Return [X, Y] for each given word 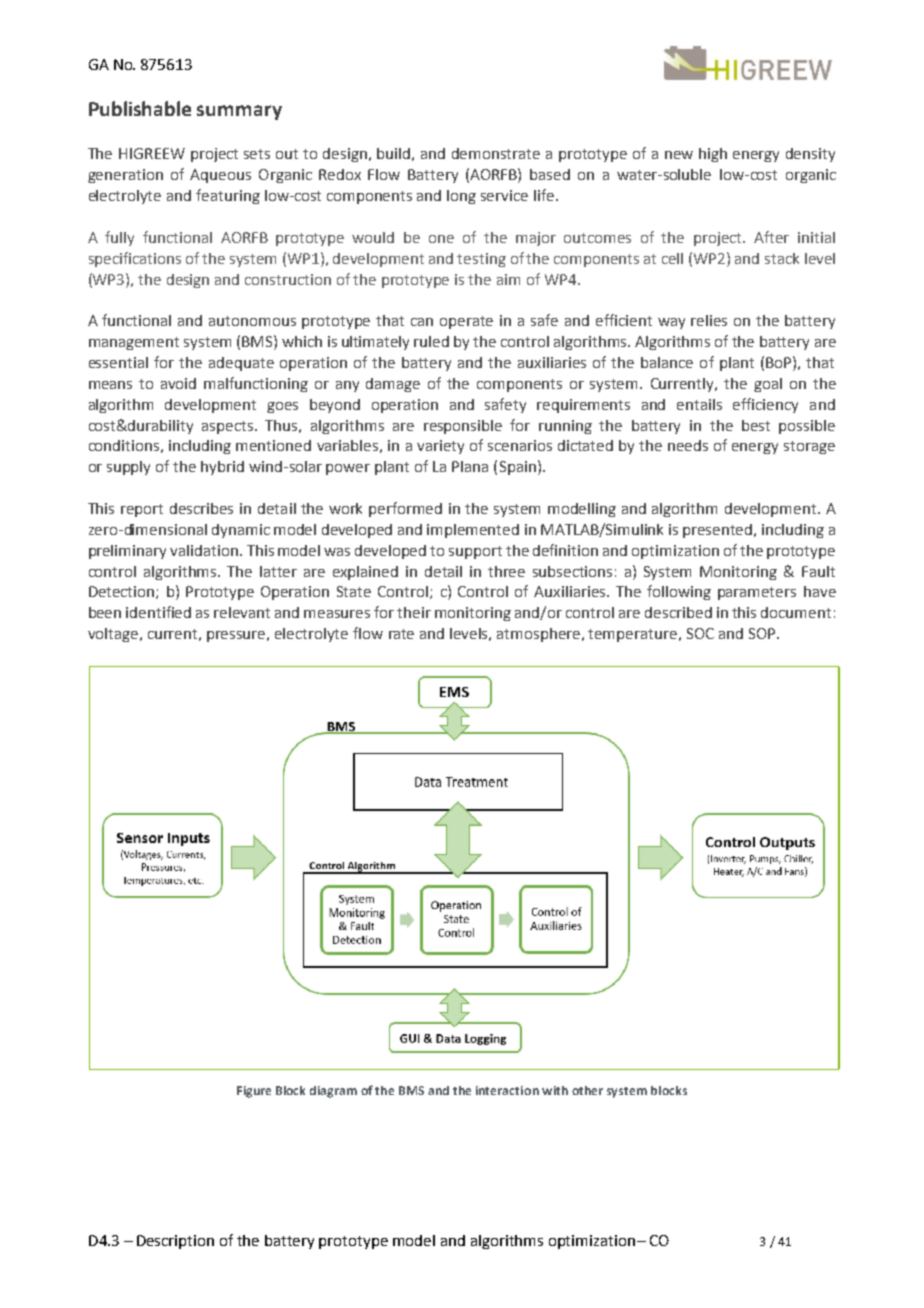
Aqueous [220, 176]
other [587, 1090]
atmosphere [540, 635]
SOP [763, 633]
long [461, 197]
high [713, 155]
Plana [470, 466]
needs [688, 445]
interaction [507, 1090]
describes [201, 508]
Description [175, 1242]
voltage [114, 635]
